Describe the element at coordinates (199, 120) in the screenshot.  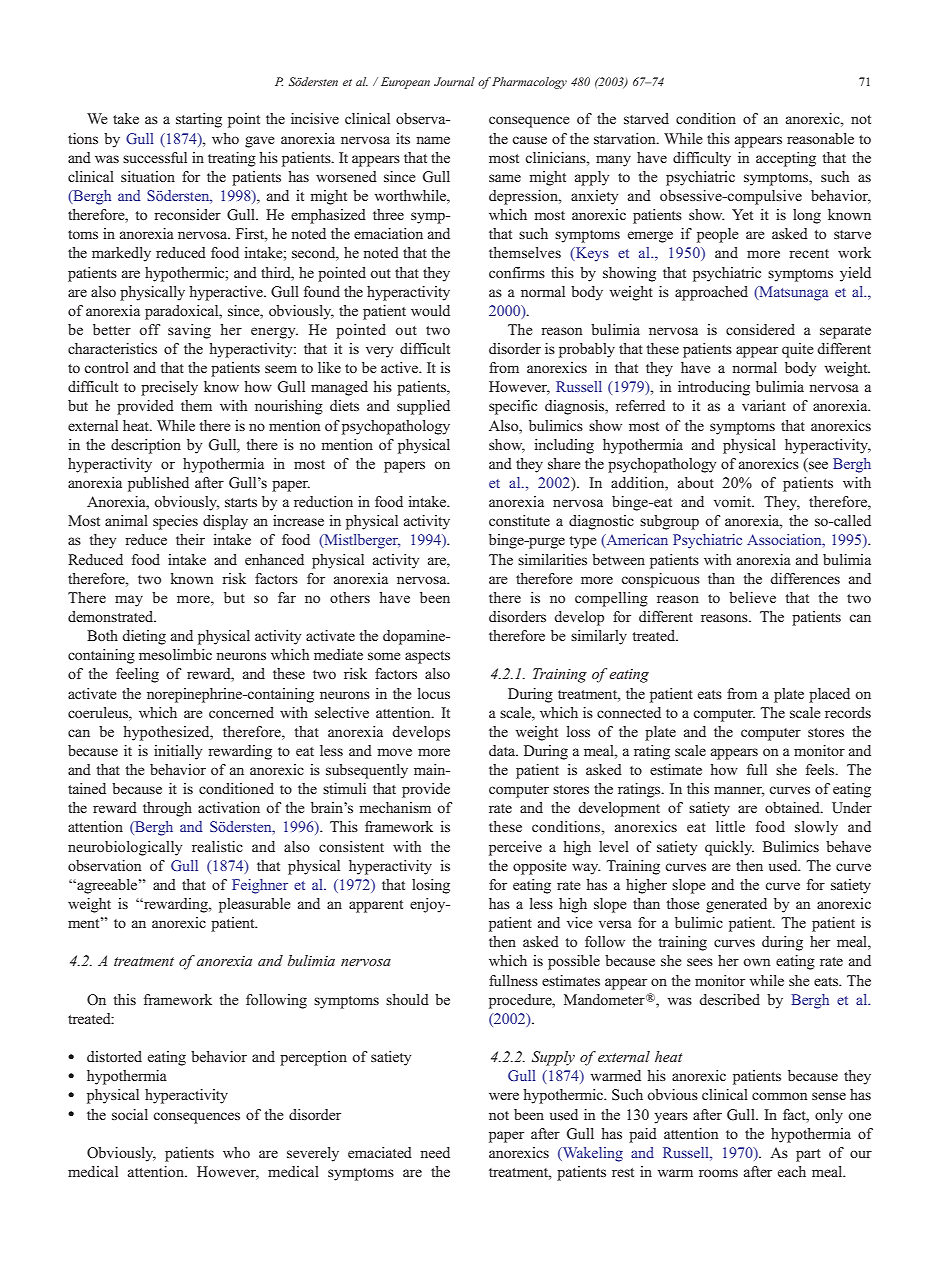
I see `starting` at that location.
